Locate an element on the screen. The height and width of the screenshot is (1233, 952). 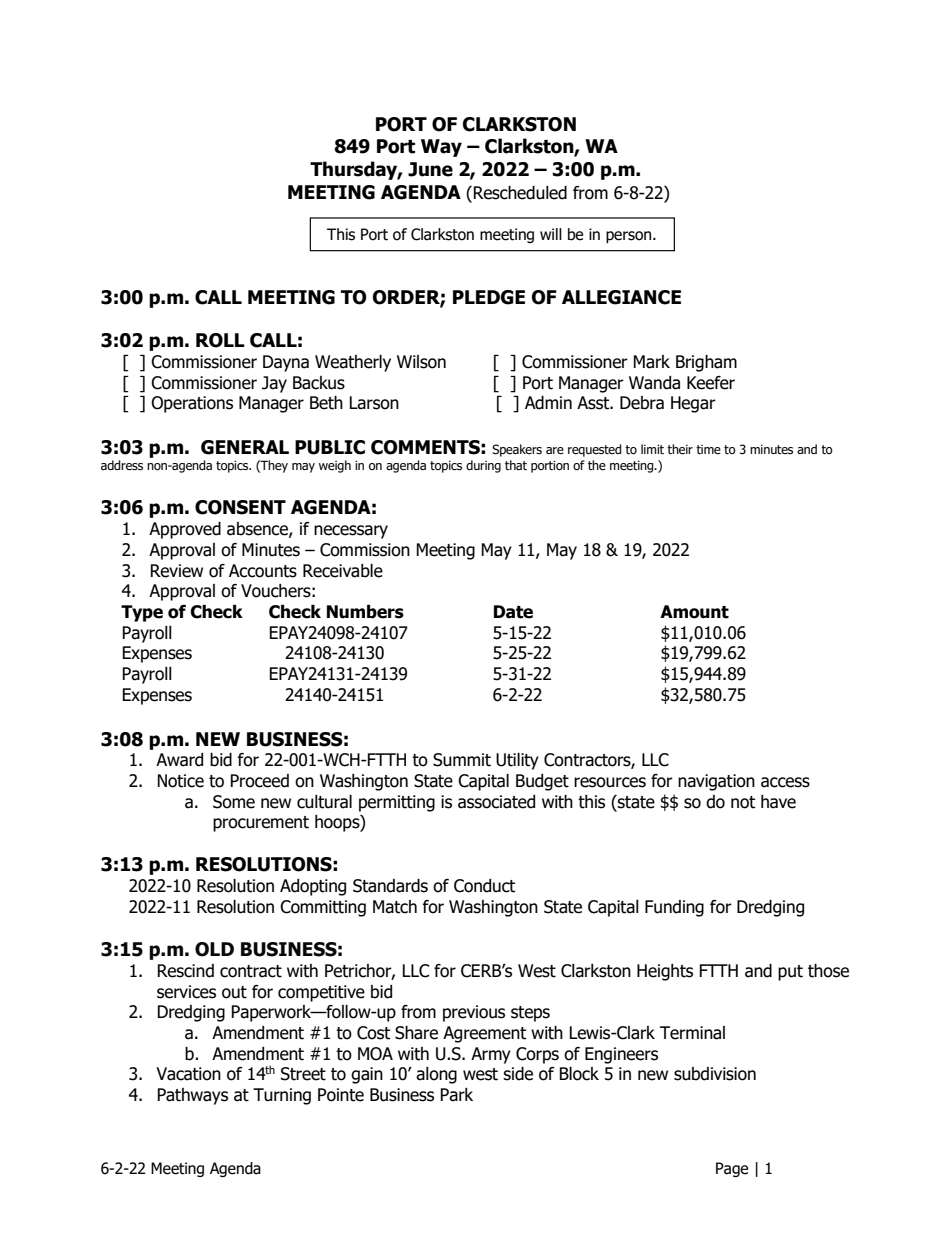
Approved is located at coordinates (185, 530).
